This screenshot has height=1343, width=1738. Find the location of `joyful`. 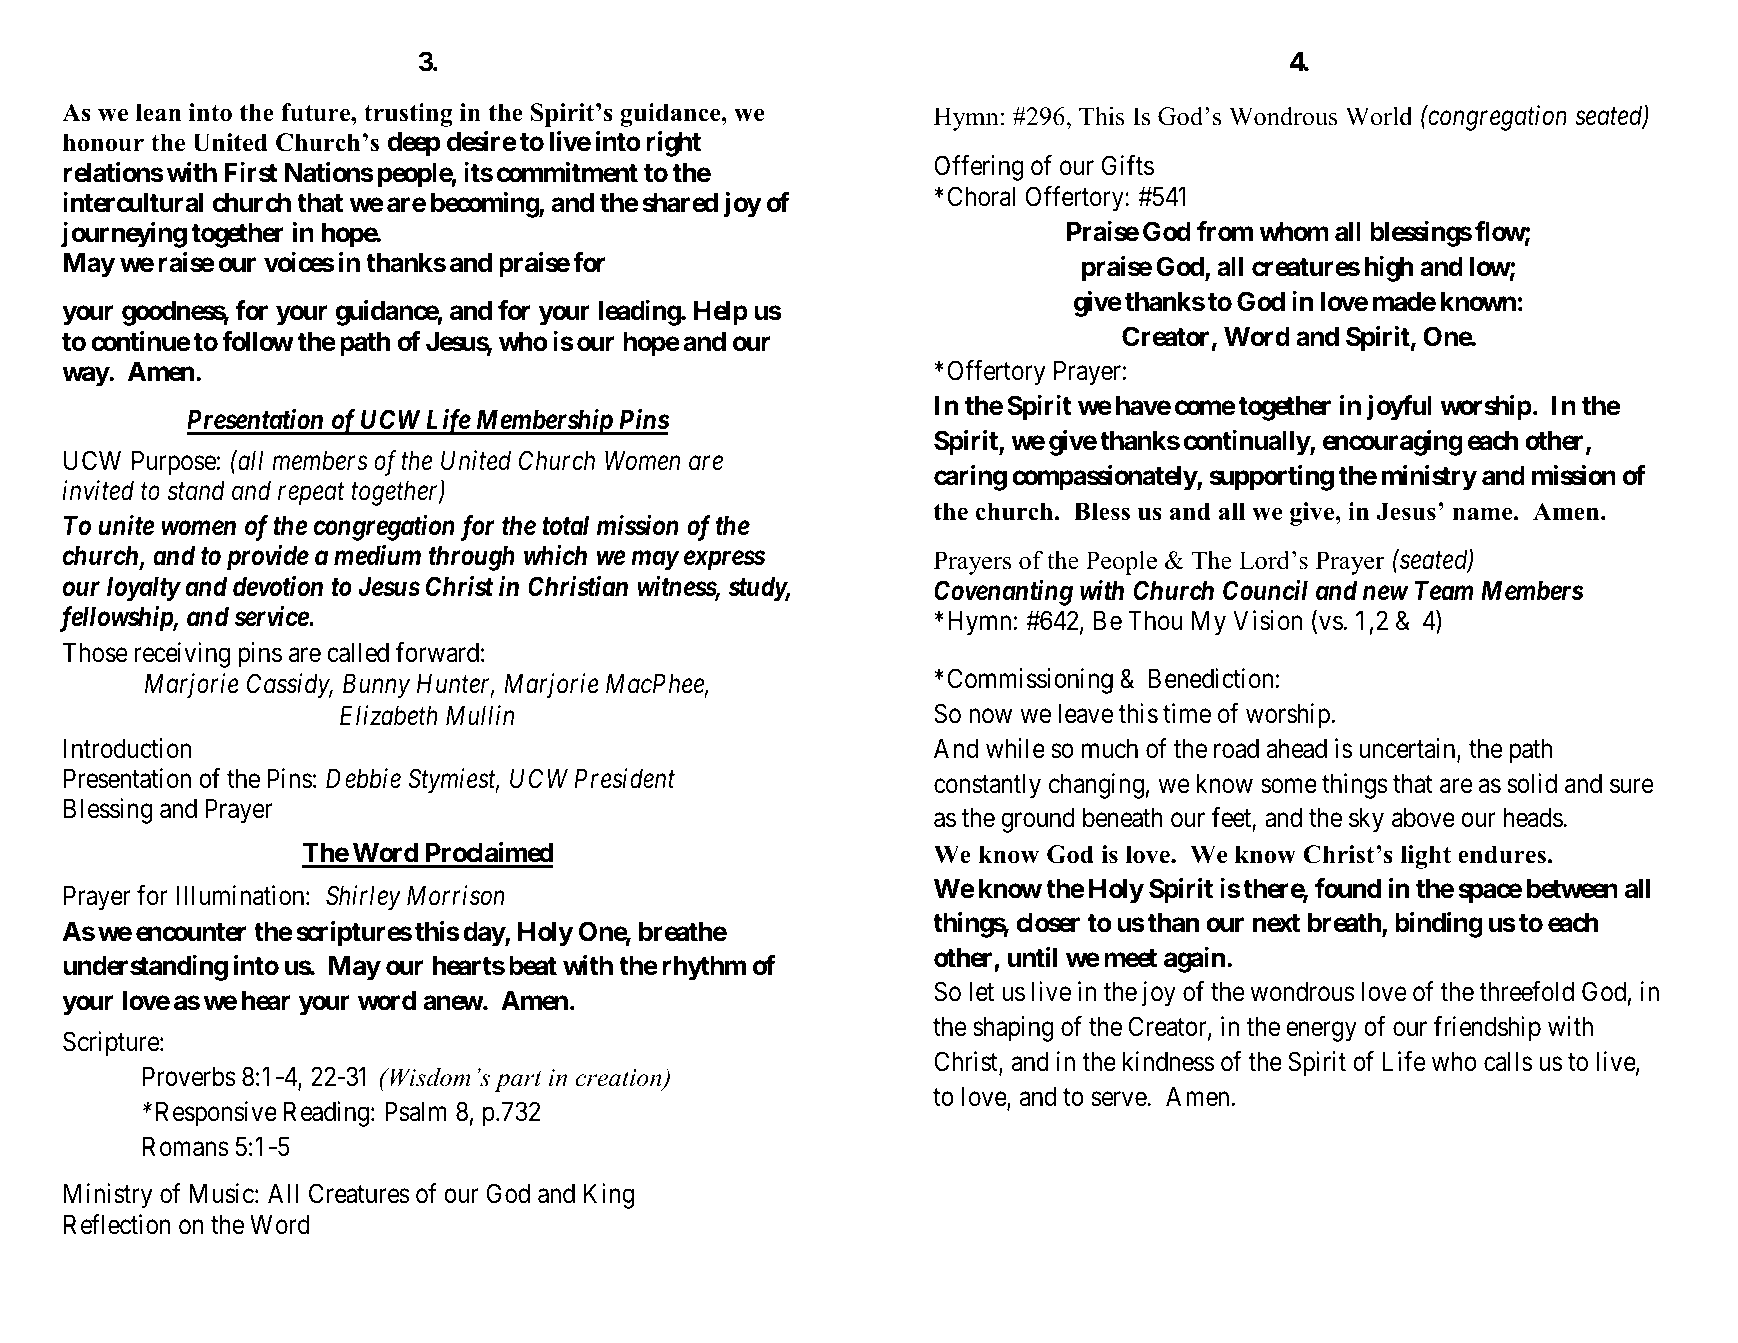

joyful is located at coordinates (1399, 408).
